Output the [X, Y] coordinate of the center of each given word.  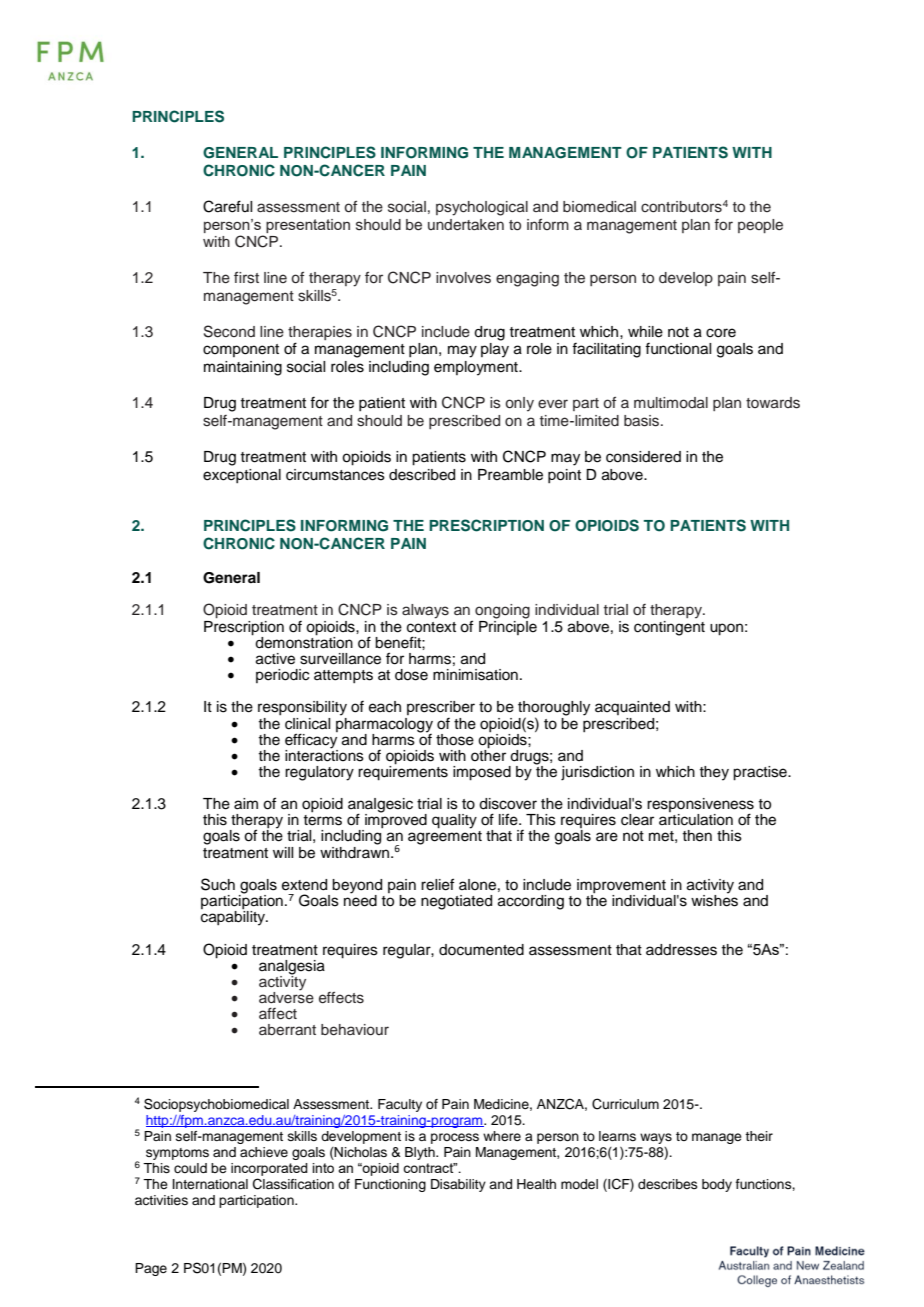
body [717, 1185]
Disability [458, 1185]
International [210, 1184]
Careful [227, 206]
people [760, 226]
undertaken [466, 225]
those [455, 740]
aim [246, 804]
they [714, 773]
